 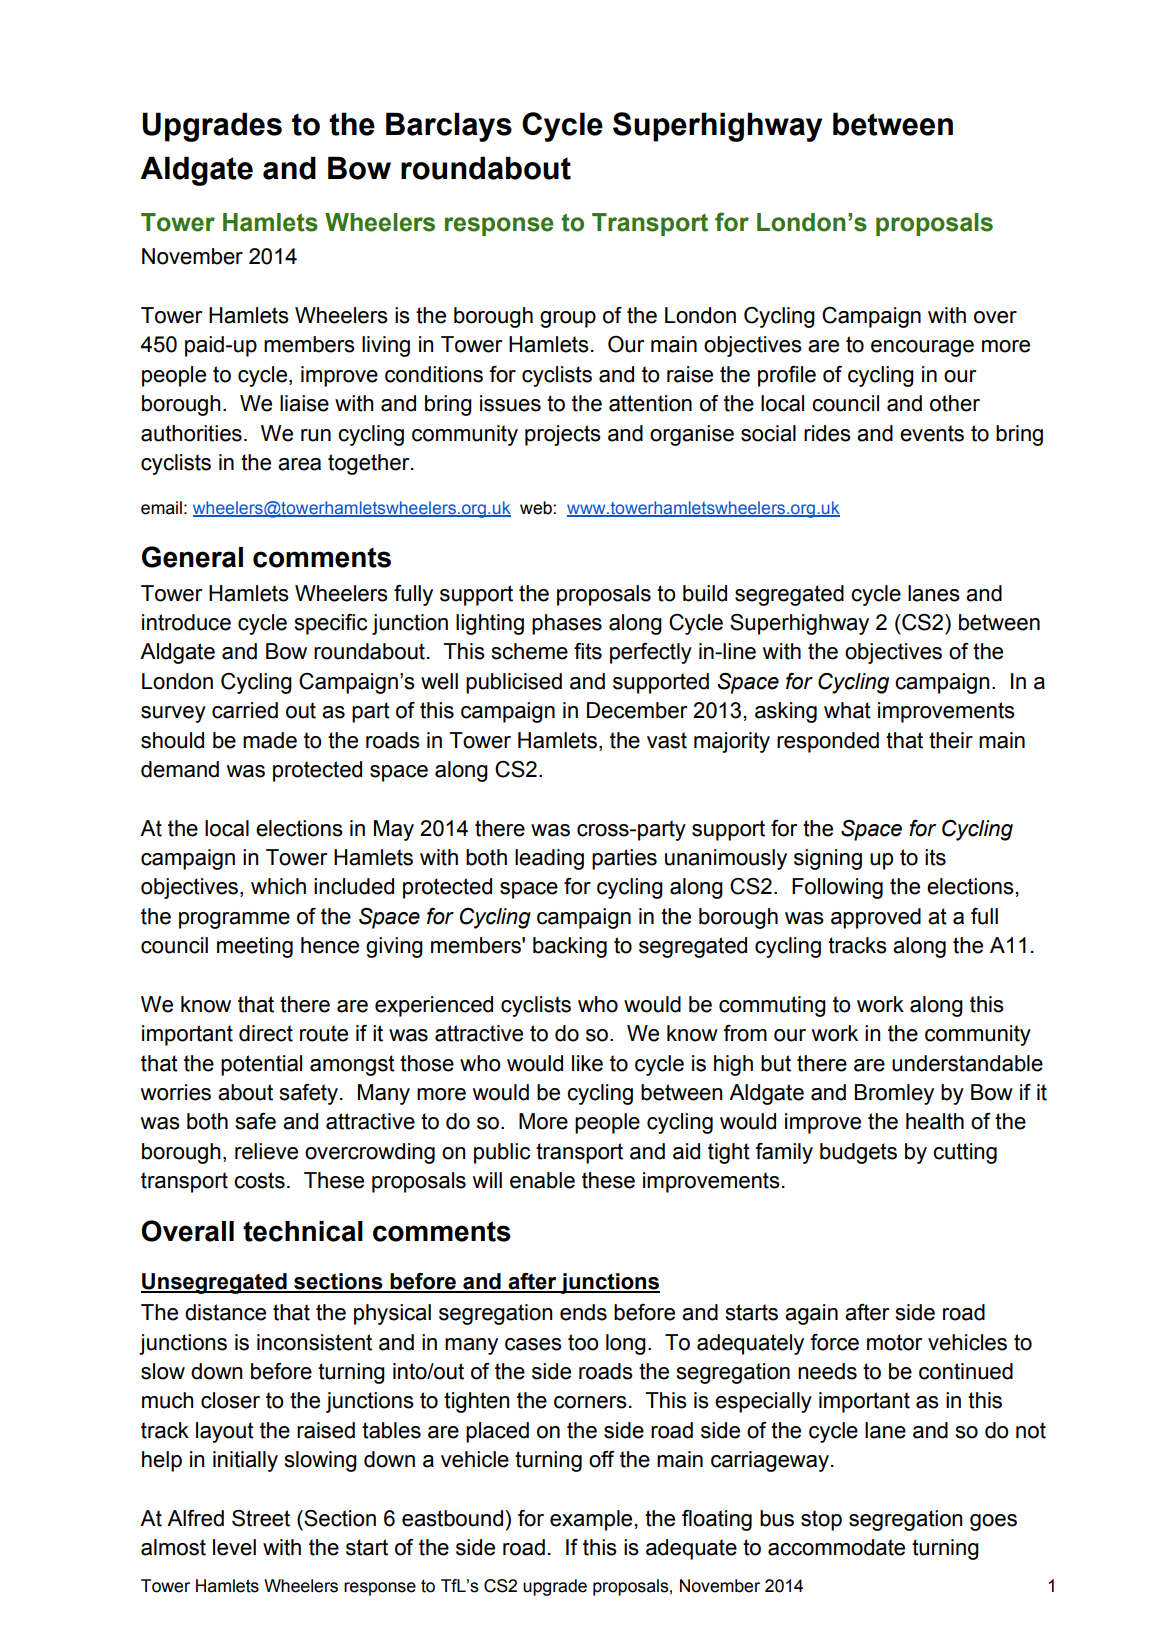 I want to click on group, so click(x=568, y=319).
